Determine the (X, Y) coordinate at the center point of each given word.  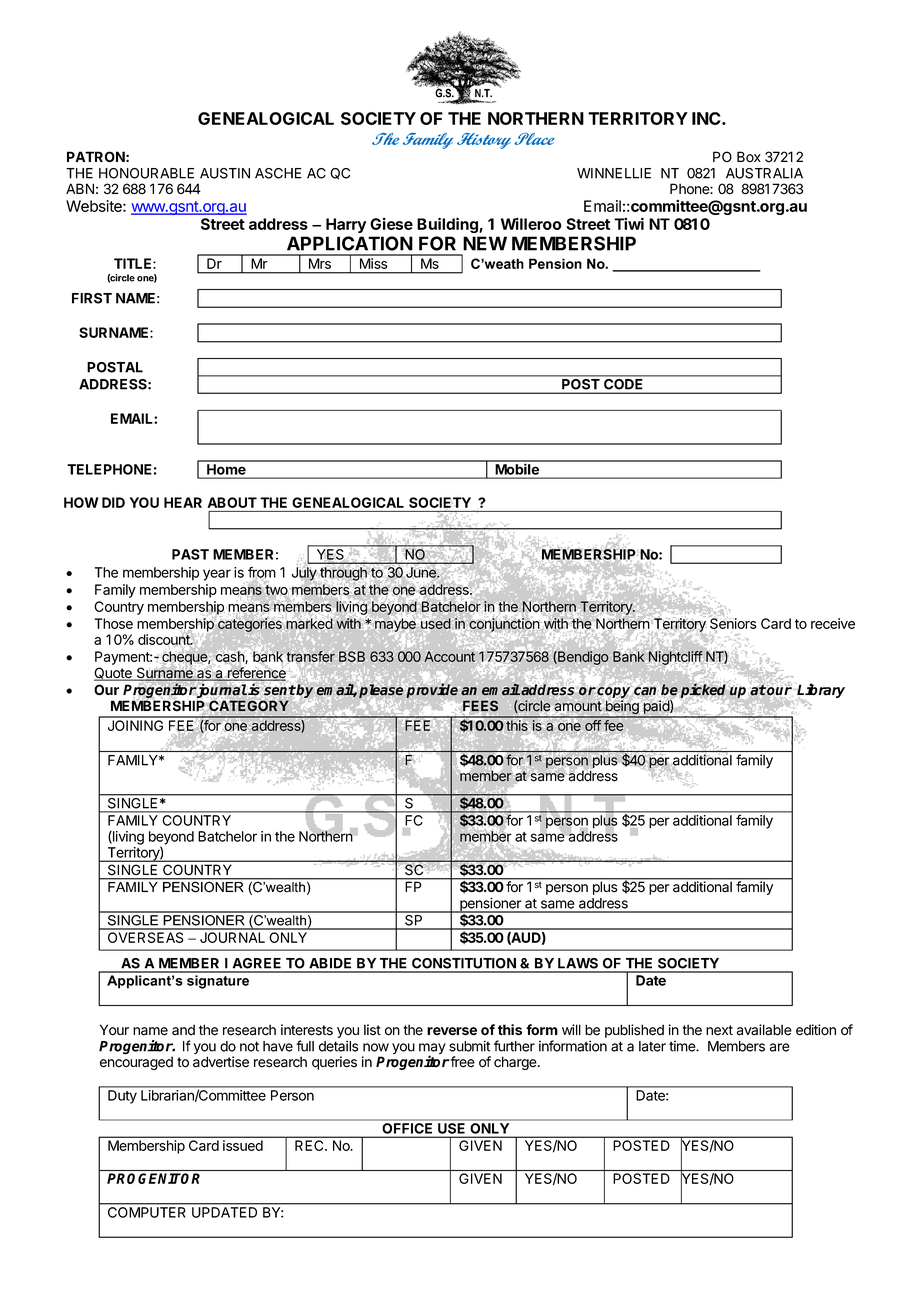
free (462, 1062)
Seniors (733, 624)
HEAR (183, 502)
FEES (480, 705)
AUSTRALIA (764, 173)
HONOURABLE (146, 173)
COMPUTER (146, 1212)
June (422, 572)
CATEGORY (249, 706)
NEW (485, 243)
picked (703, 690)
